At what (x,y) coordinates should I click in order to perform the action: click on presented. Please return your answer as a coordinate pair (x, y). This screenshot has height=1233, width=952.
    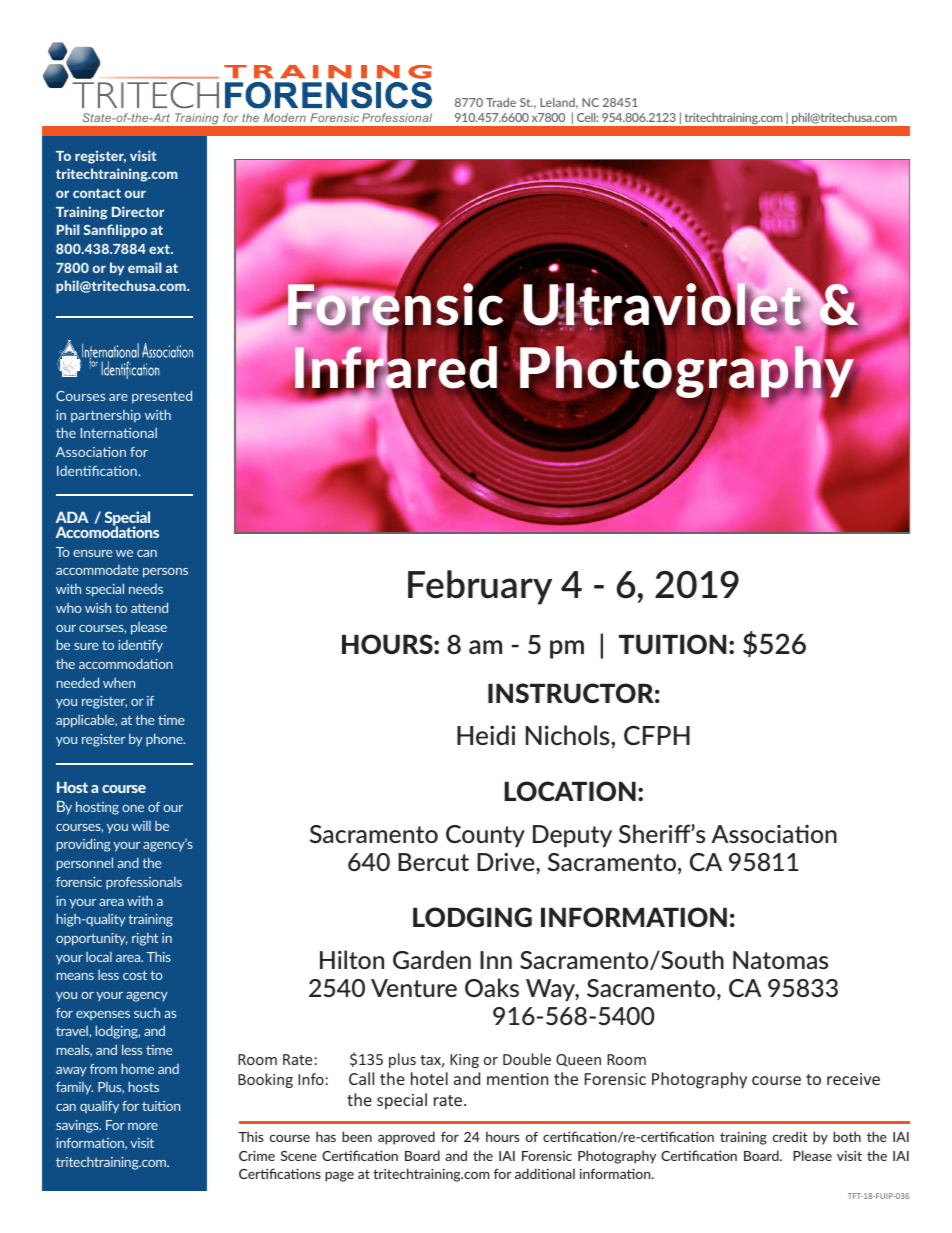
    Looking at the image, I should click on (162, 397).
